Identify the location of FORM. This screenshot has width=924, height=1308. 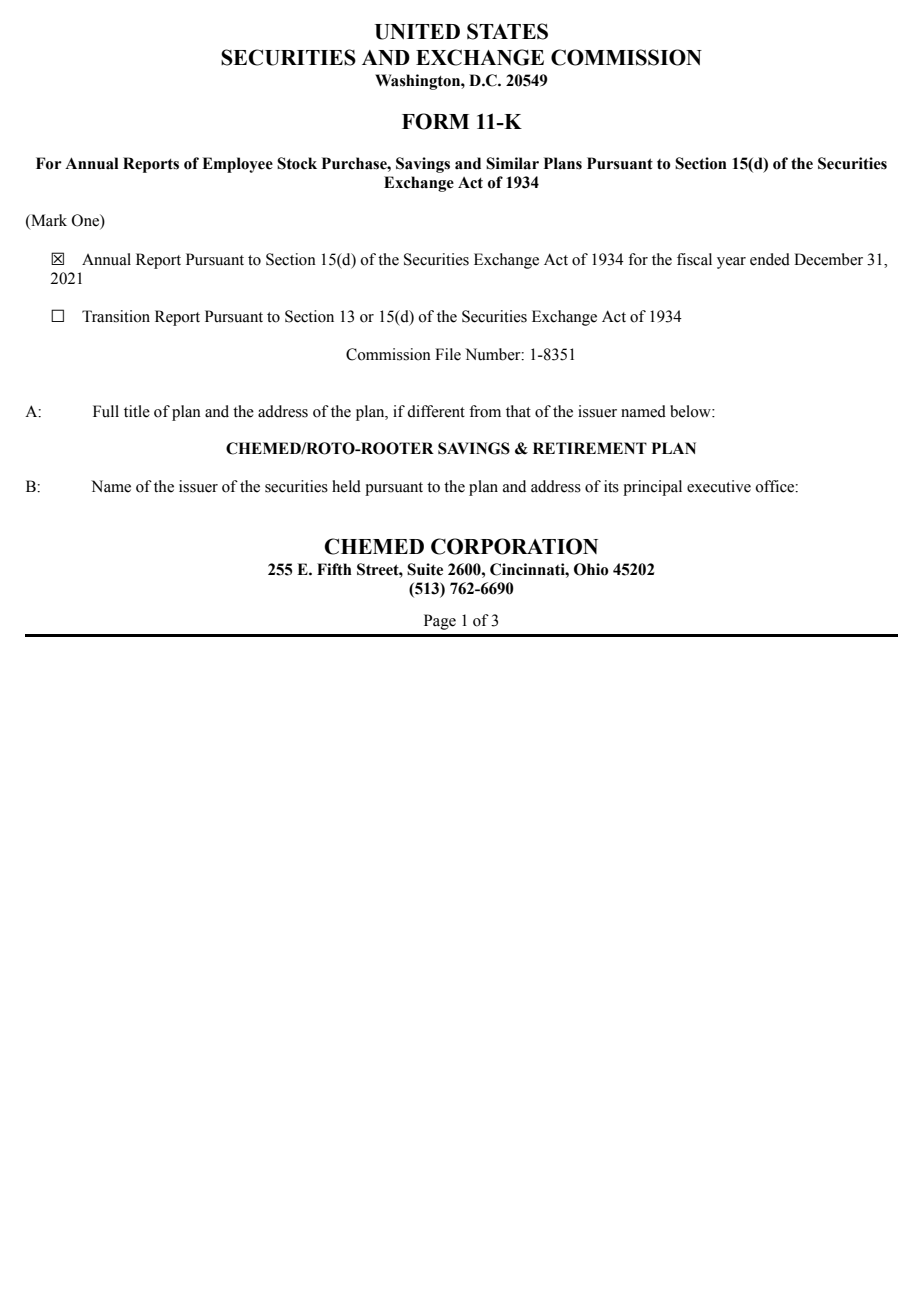
(435, 121).
